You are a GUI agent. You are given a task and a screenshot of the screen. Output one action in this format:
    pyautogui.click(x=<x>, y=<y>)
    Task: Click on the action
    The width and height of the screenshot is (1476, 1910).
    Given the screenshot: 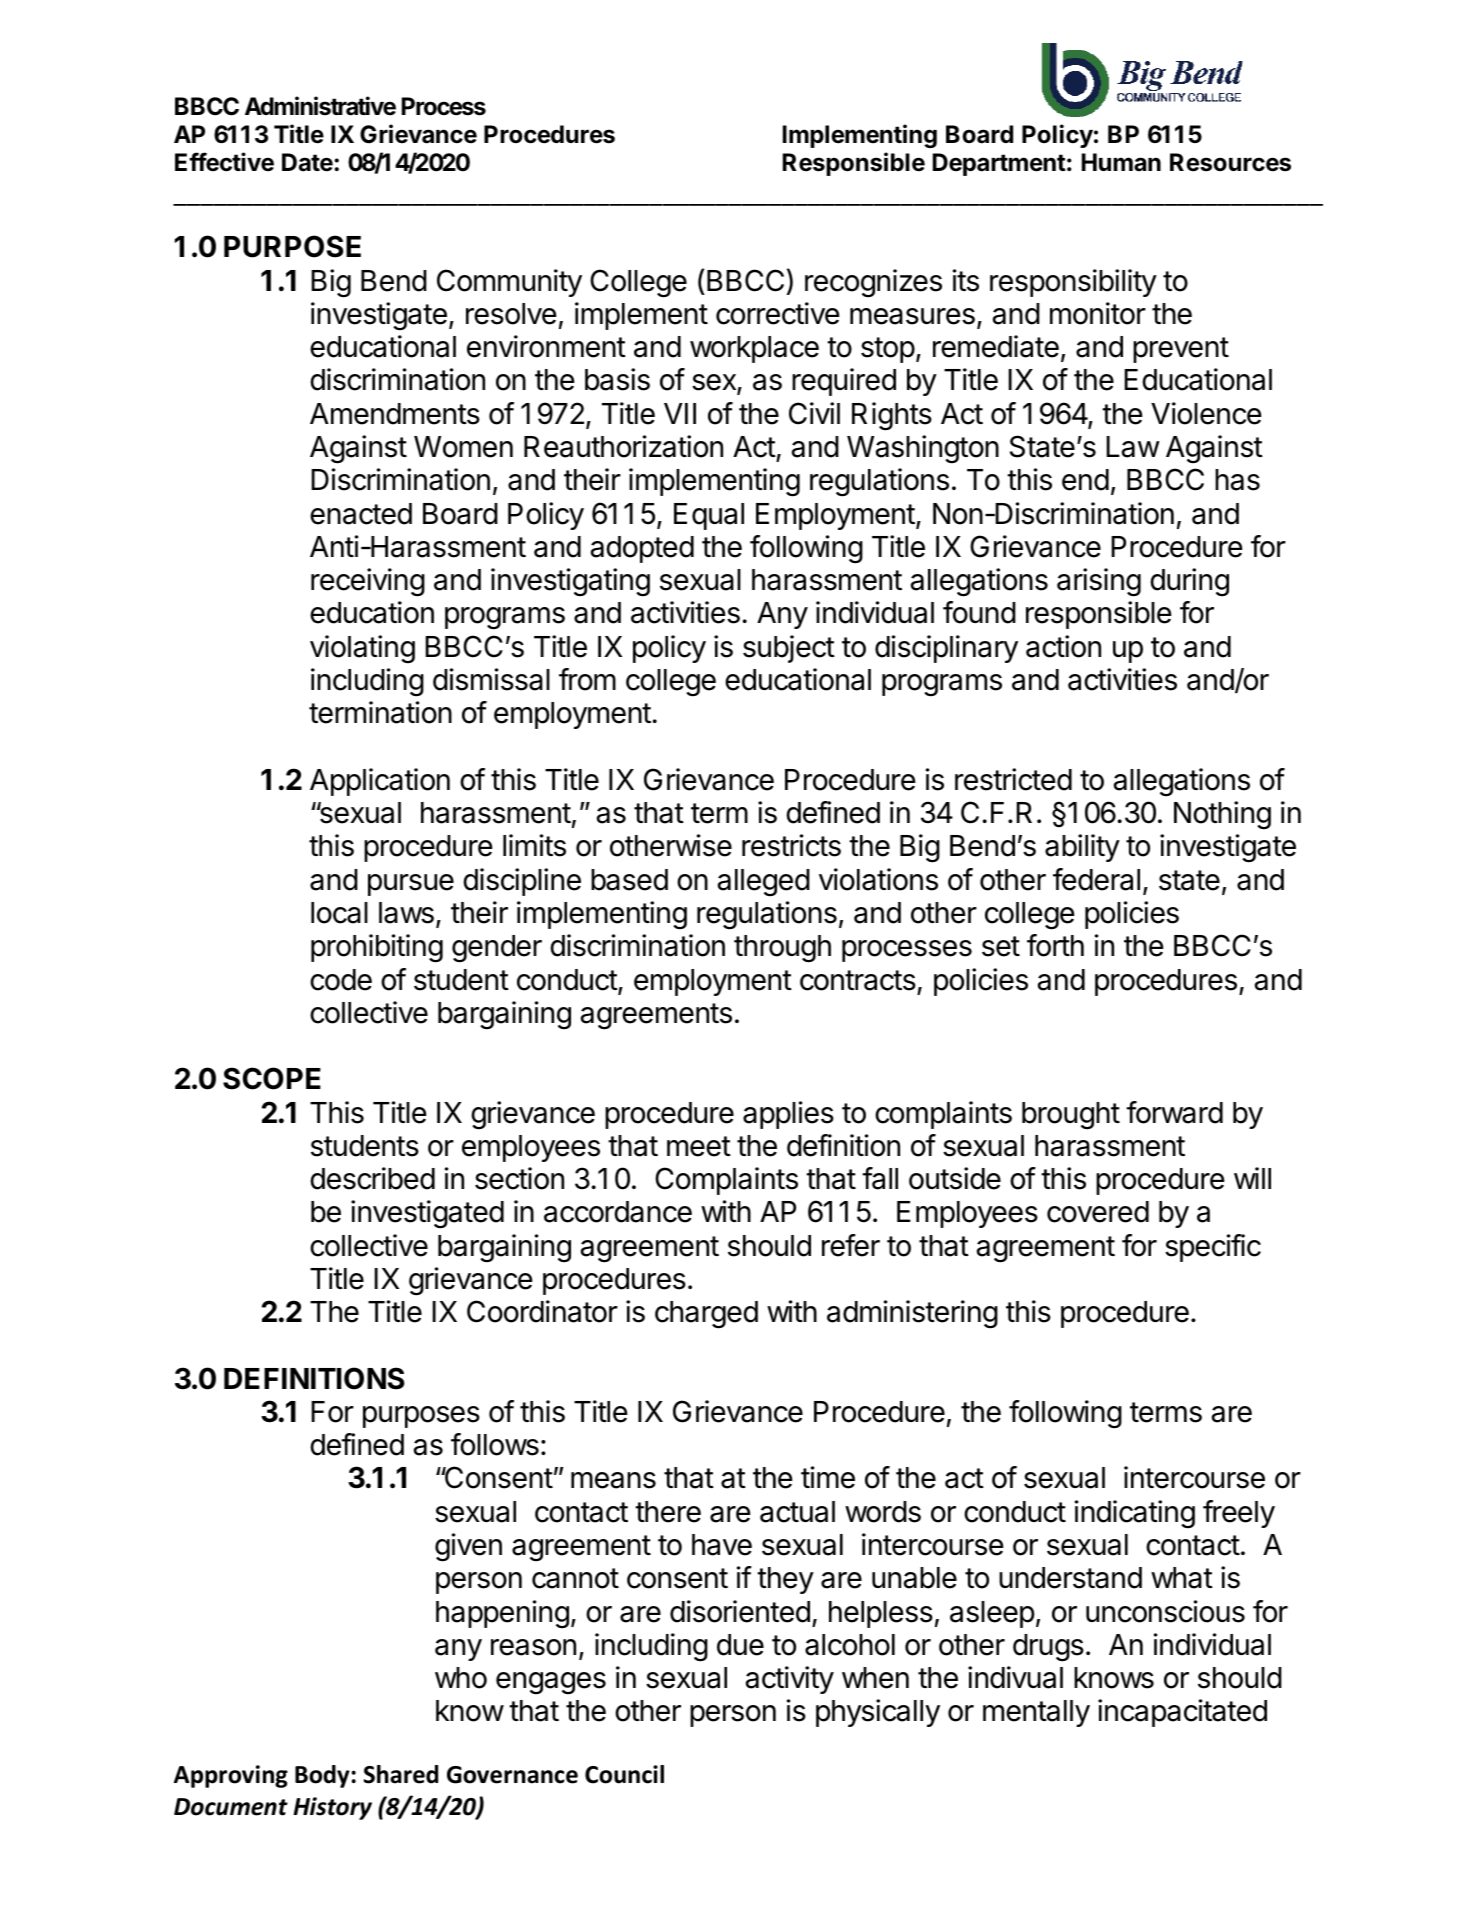 What is the action you would take?
    pyautogui.click(x=1063, y=646)
